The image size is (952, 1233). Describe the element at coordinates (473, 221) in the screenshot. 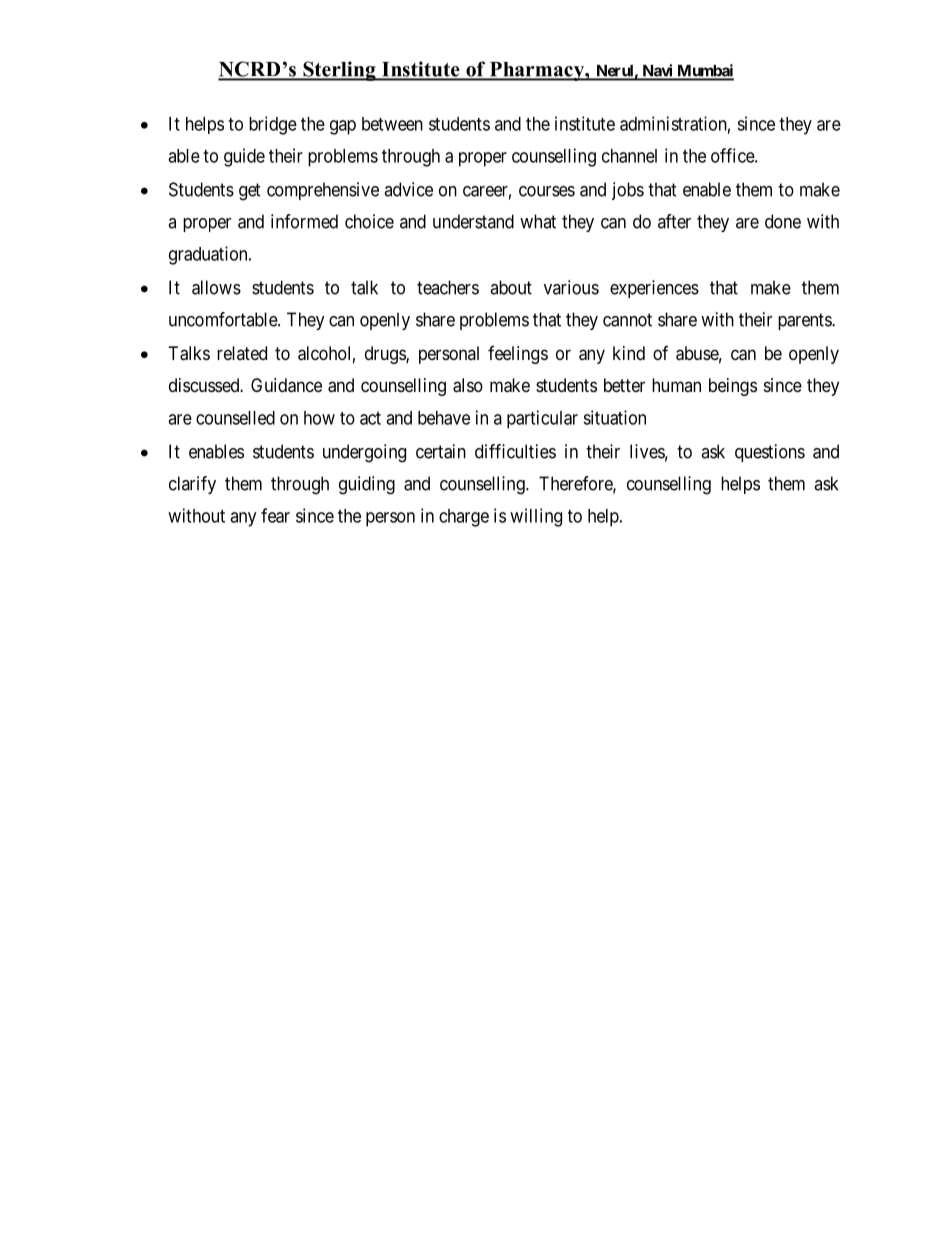

I see `understand` at that location.
